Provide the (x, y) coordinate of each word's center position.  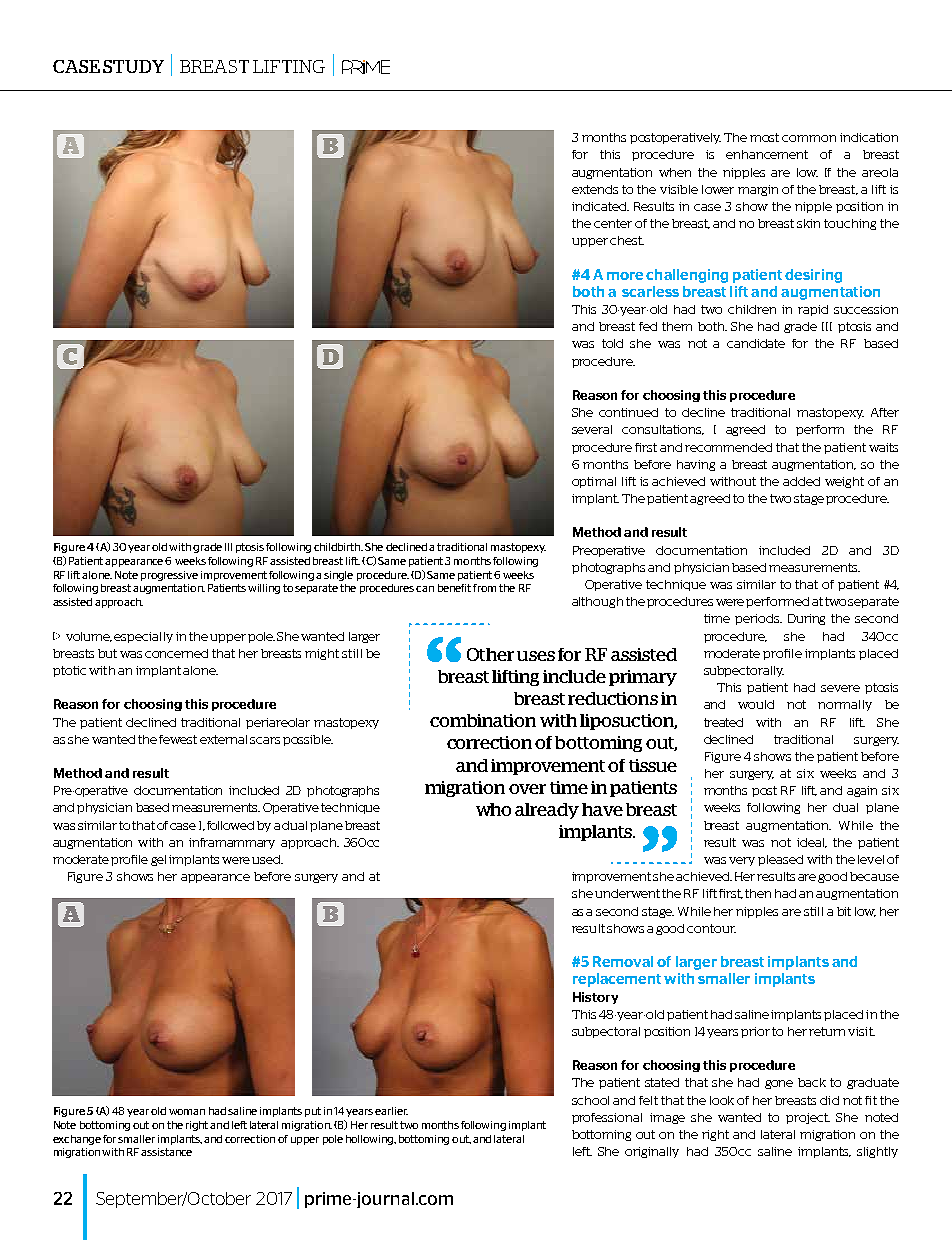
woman (187, 1112)
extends (595, 189)
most (764, 137)
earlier (391, 1111)
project (808, 1118)
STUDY (133, 66)
